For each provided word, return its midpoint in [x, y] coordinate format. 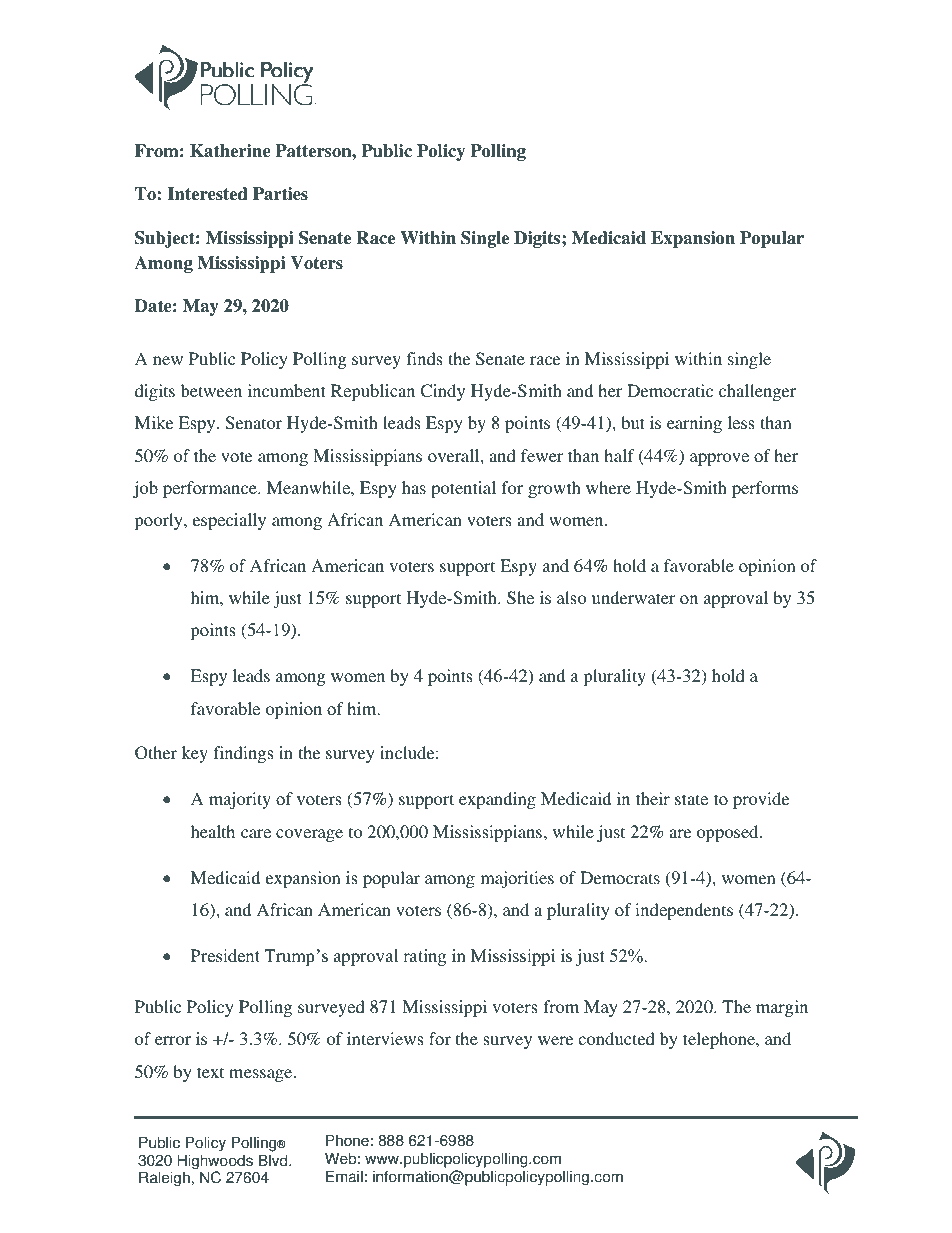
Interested [208, 194]
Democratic [670, 390]
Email [344, 1176]
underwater [633, 597]
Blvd [274, 1160]
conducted [616, 1038]
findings [243, 754]
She [520, 598]
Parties [280, 194]
